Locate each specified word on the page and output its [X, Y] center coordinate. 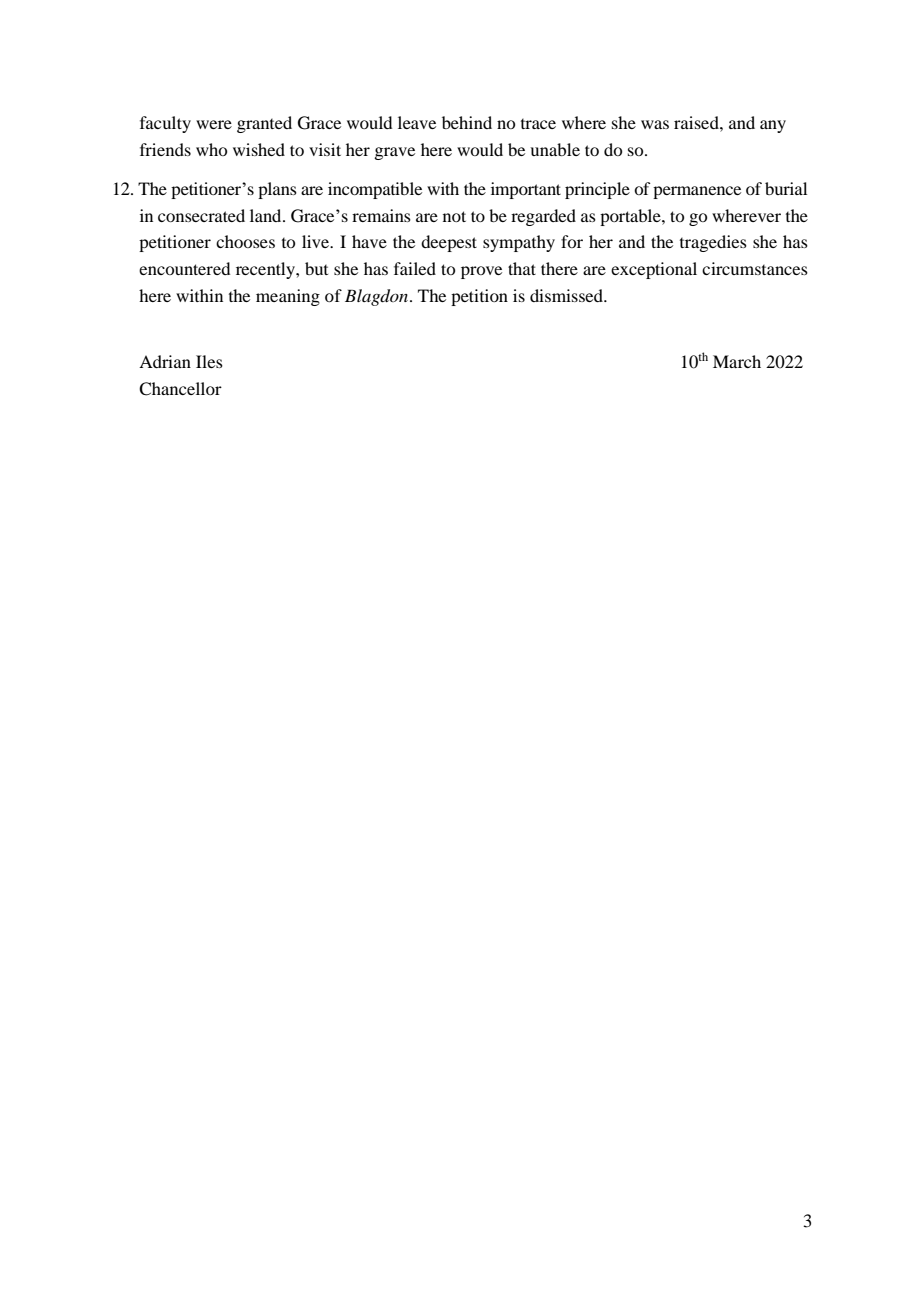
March [737, 361]
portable [631, 217]
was [655, 124]
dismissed [568, 295]
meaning [288, 297]
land [267, 215]
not [454, 216]
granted [264, 124]
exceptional [654, 270]
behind [467, 122]
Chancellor [180, 389]
